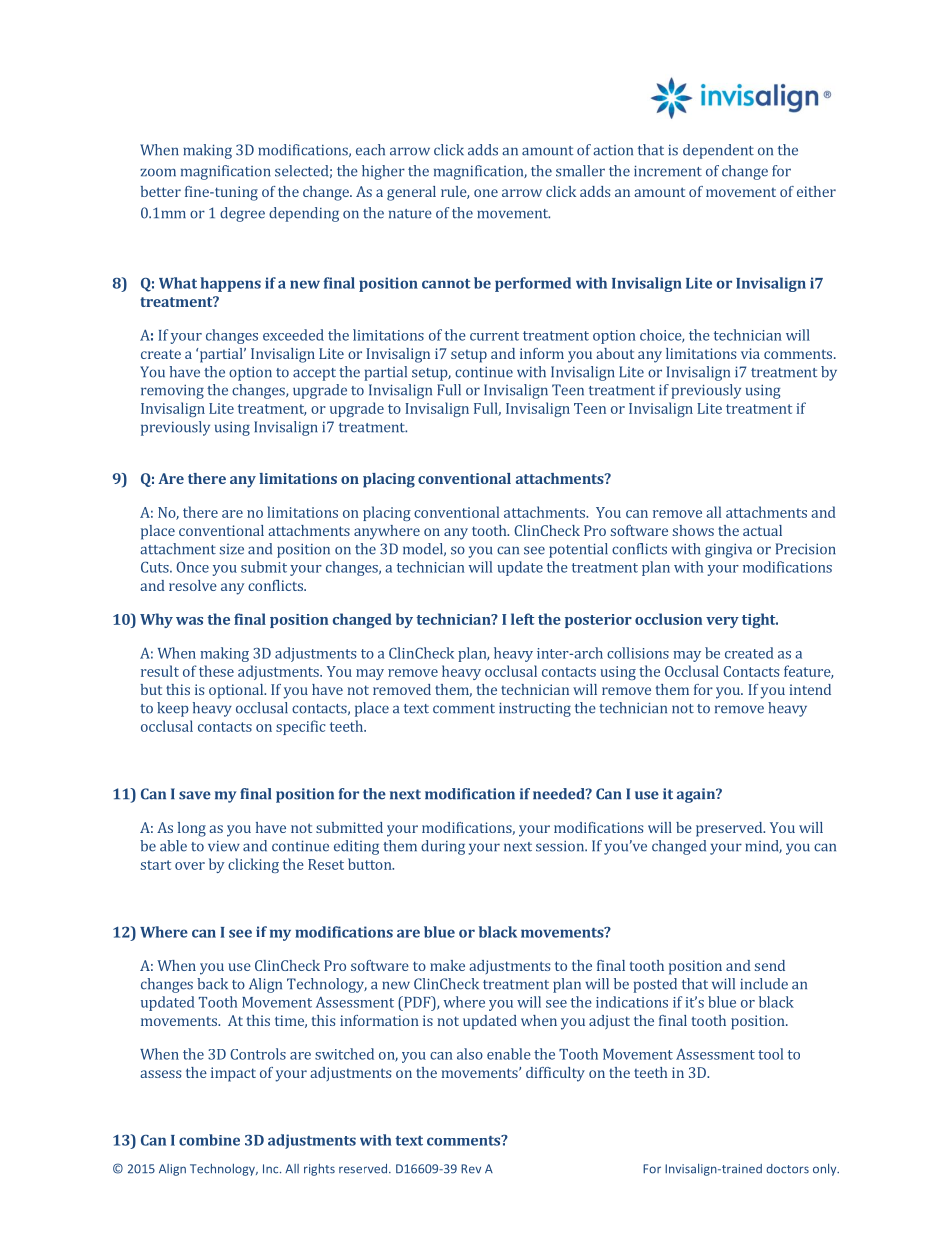  What do you see at coordinates (242, 214) in the screenshot?
I see `degree` at bounding box center [242, 214].
